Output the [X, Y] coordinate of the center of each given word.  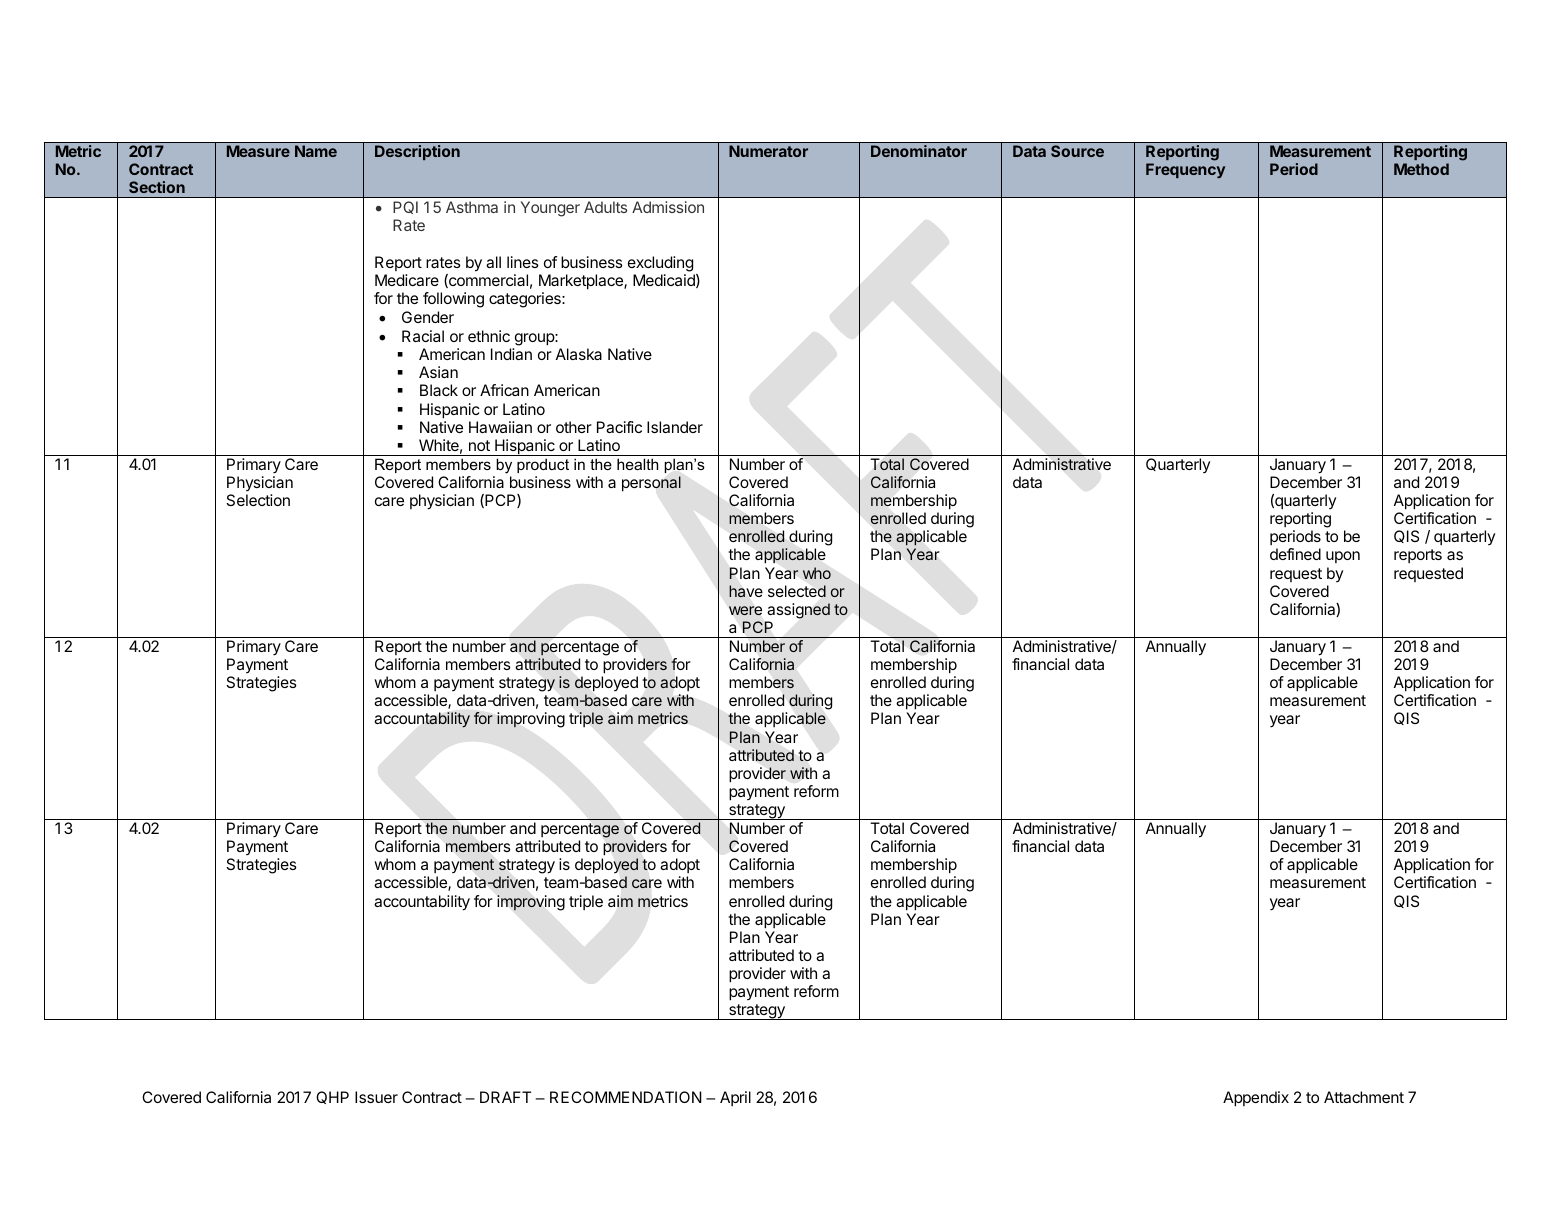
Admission [668, 207]
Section [157, 187]
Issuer [376, 1097]
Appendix [1256, 1099]
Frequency [1185, 170]
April [735, 1098]
